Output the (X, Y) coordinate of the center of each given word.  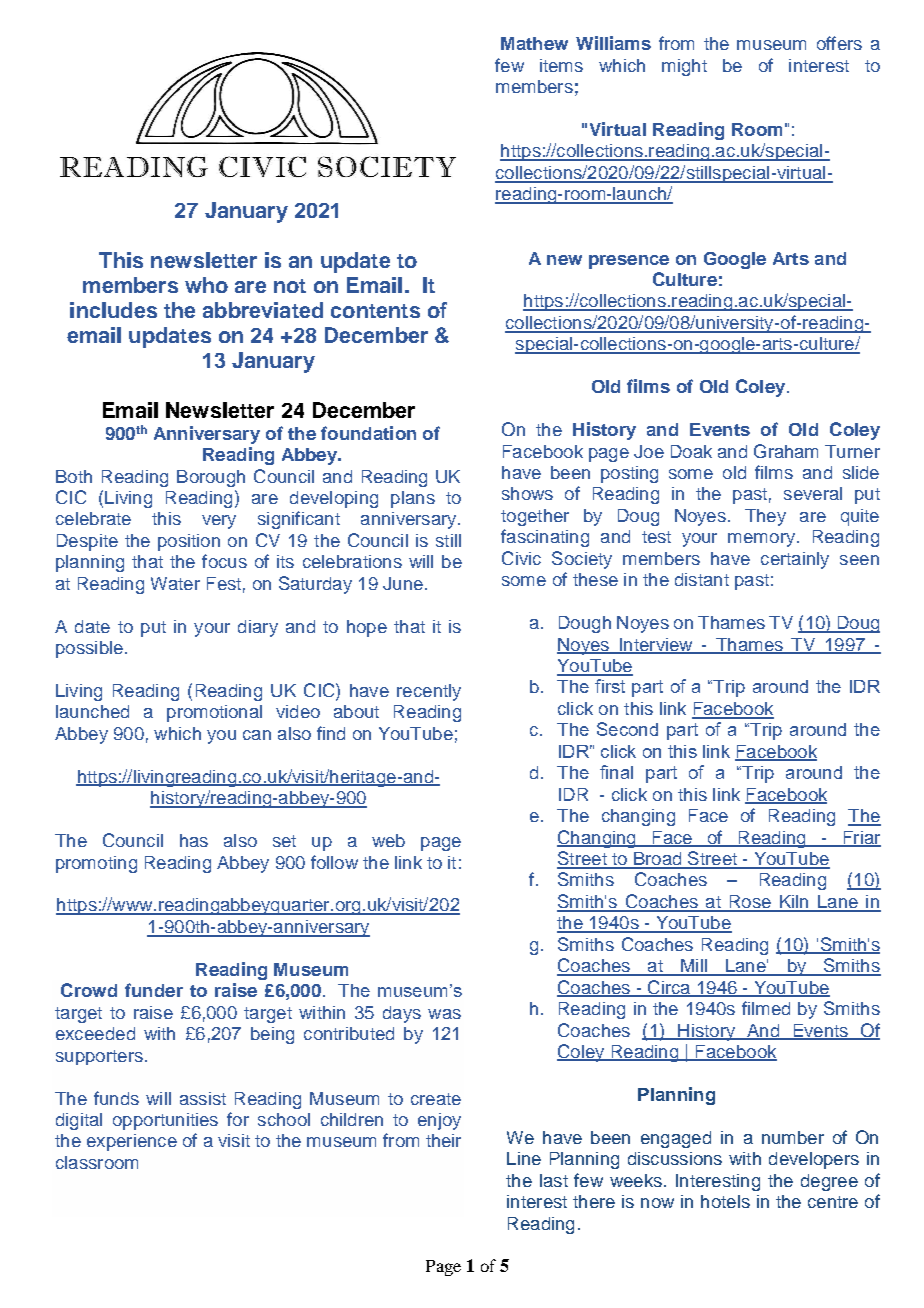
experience (132, 1142)
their (443, 1140)
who (206, 285)
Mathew (534, 43)
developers (814, 1160)
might (684, 67)
